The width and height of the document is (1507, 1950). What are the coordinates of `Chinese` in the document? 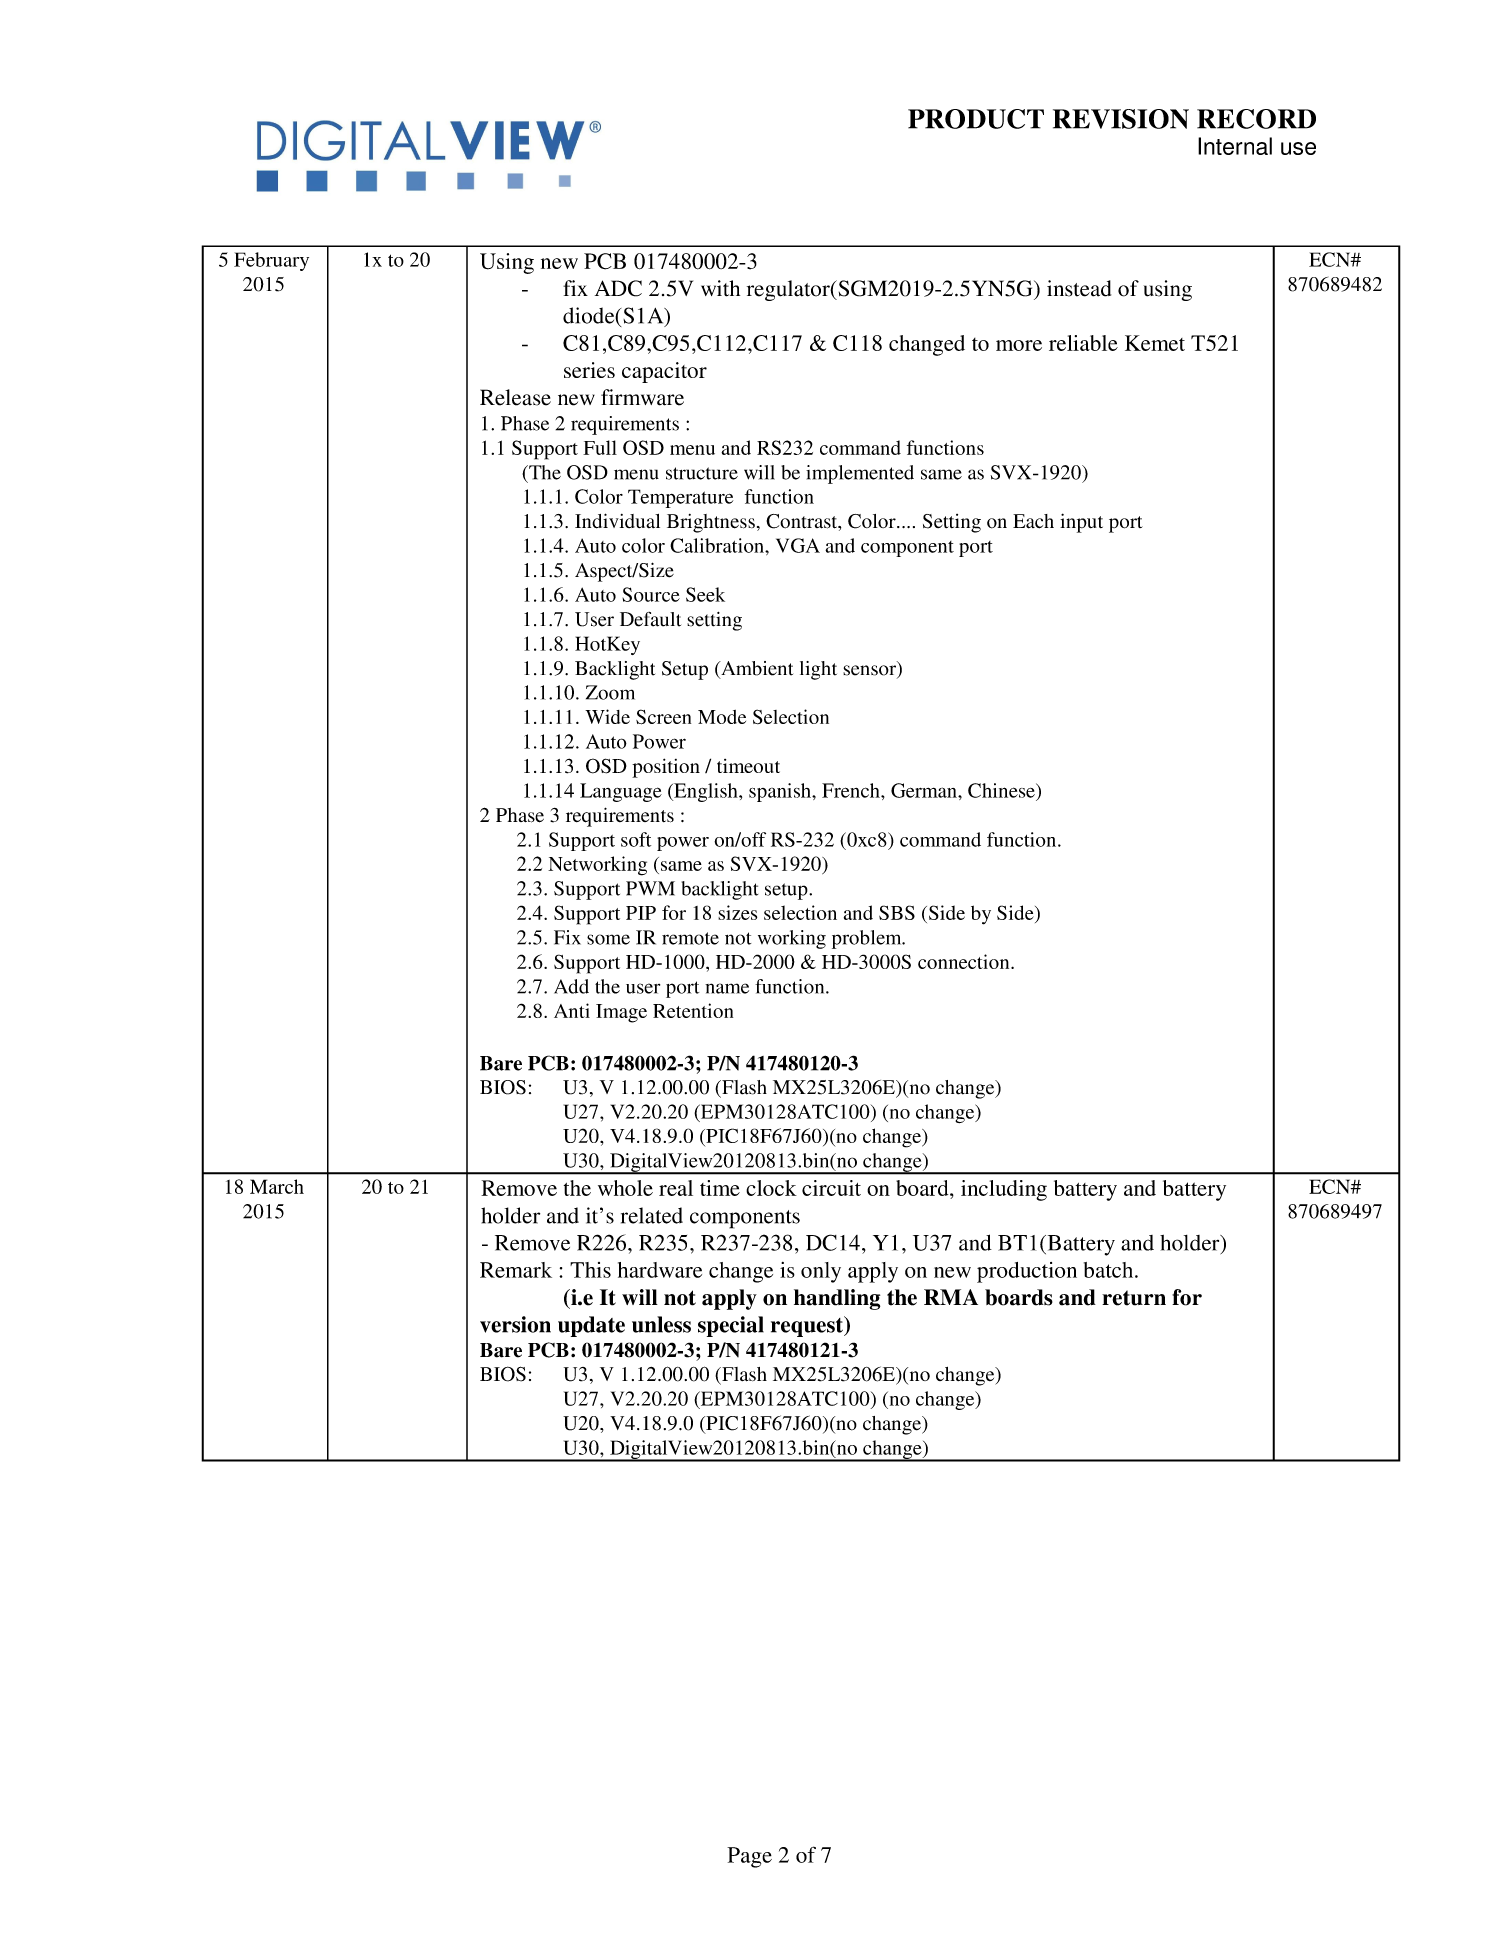 It's located at (1002, 790).
